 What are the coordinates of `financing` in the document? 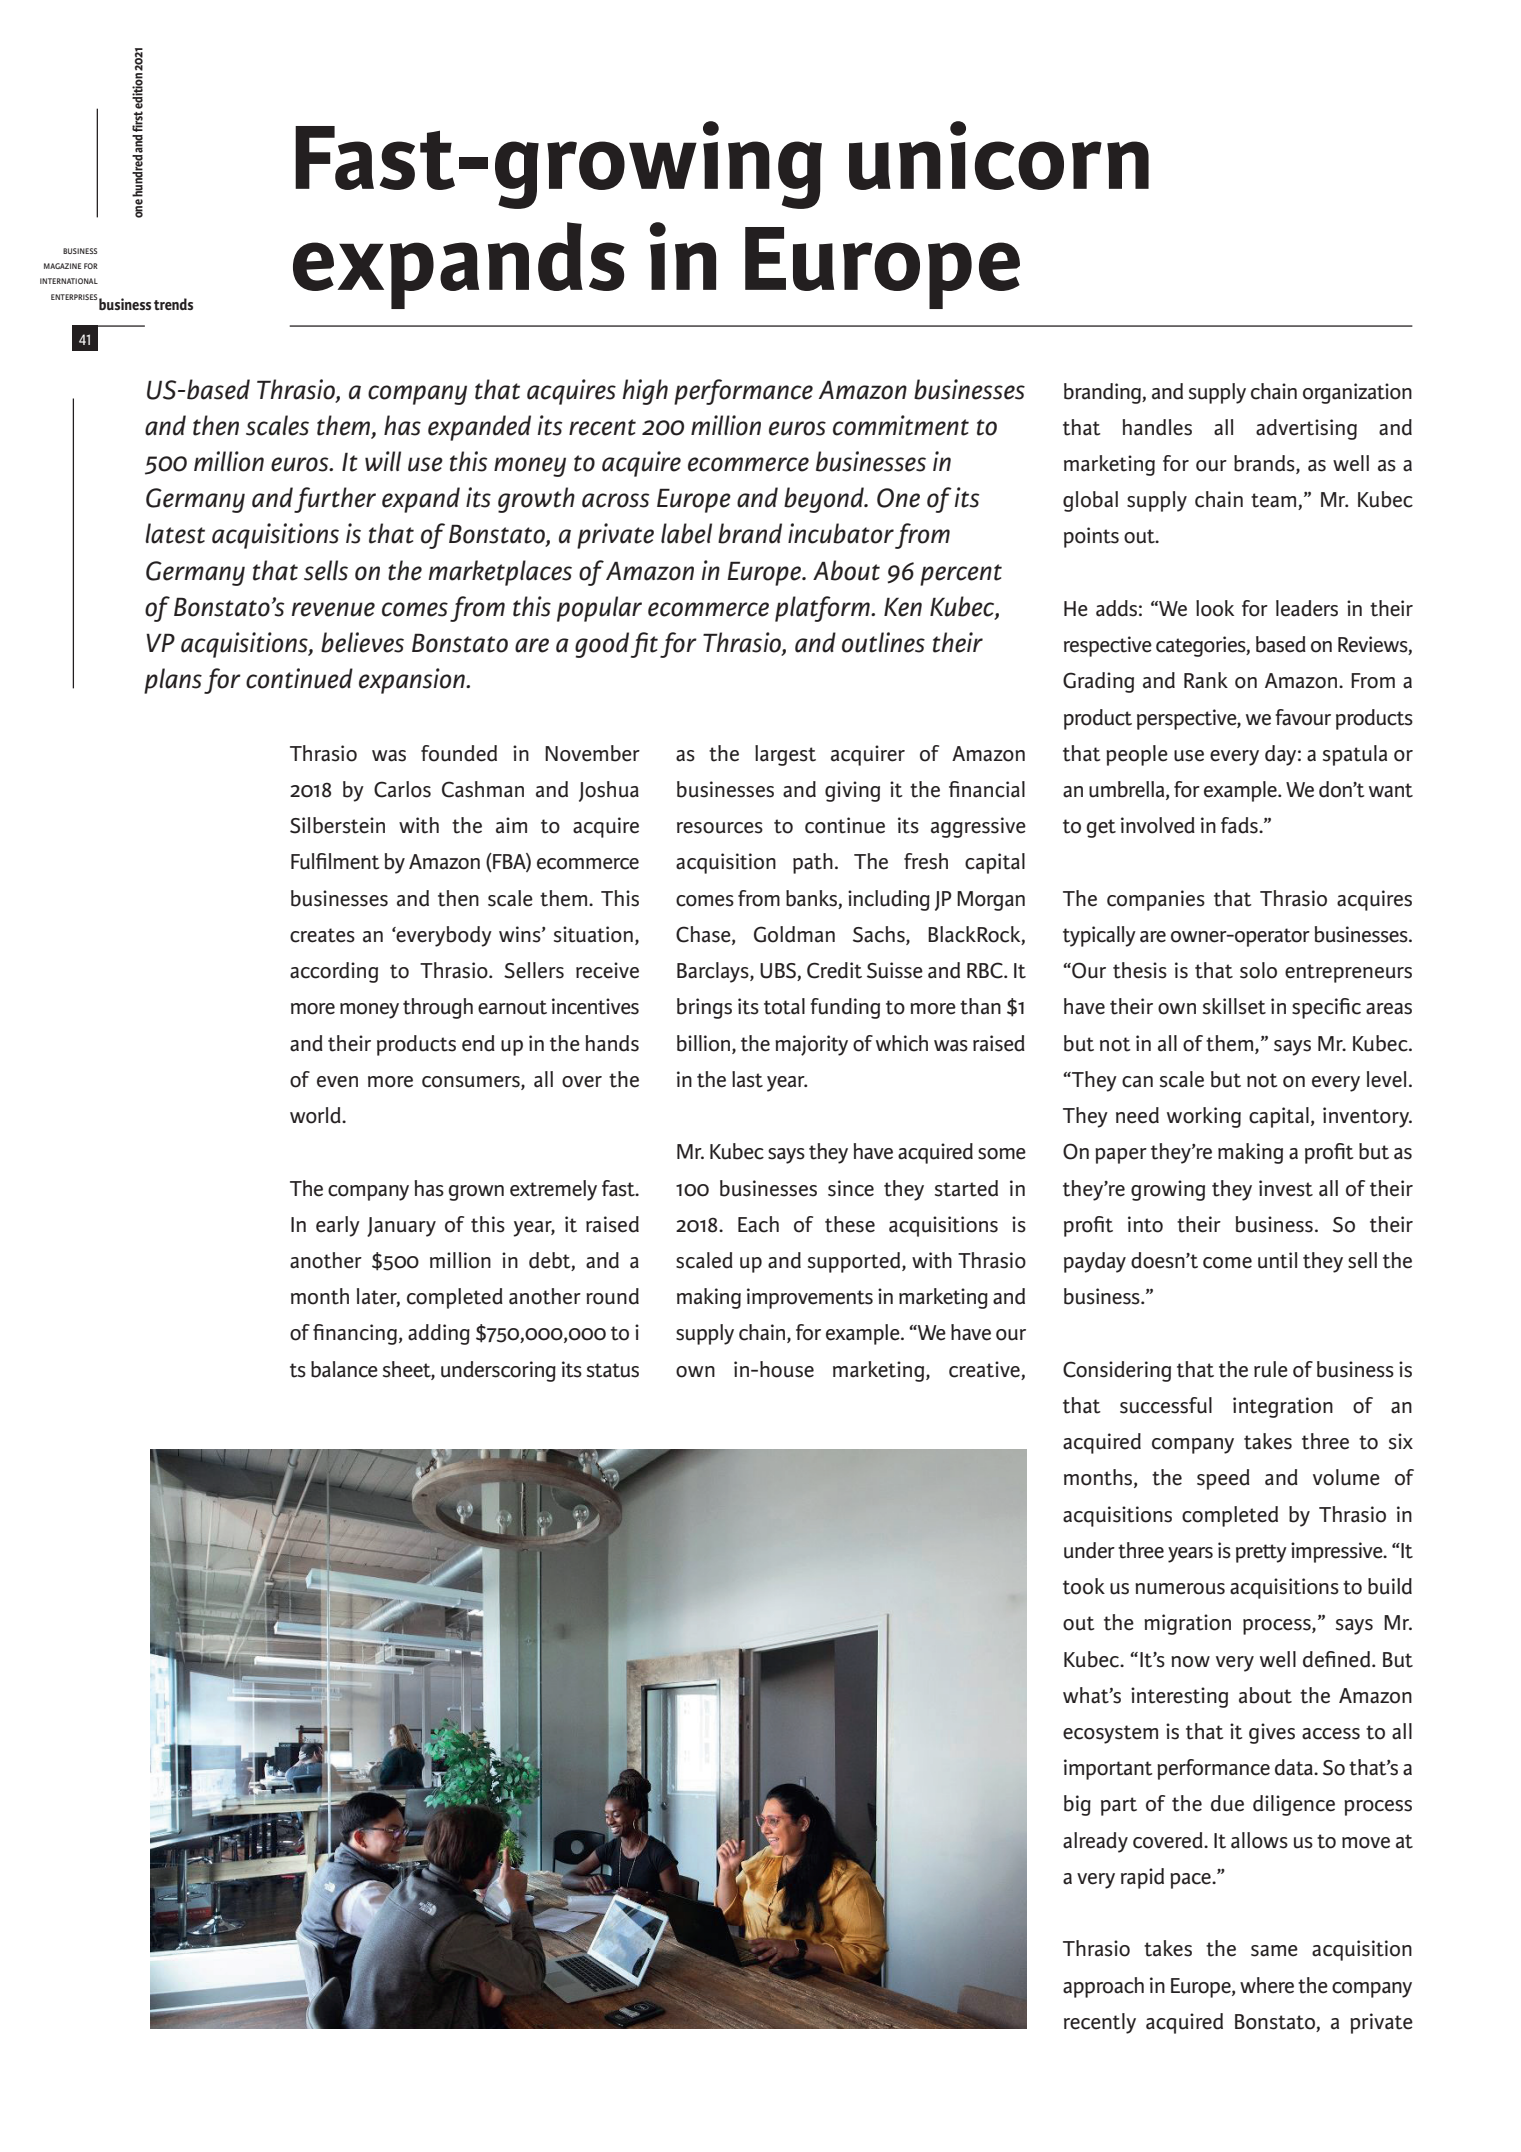 It's located at (355, 1334).
